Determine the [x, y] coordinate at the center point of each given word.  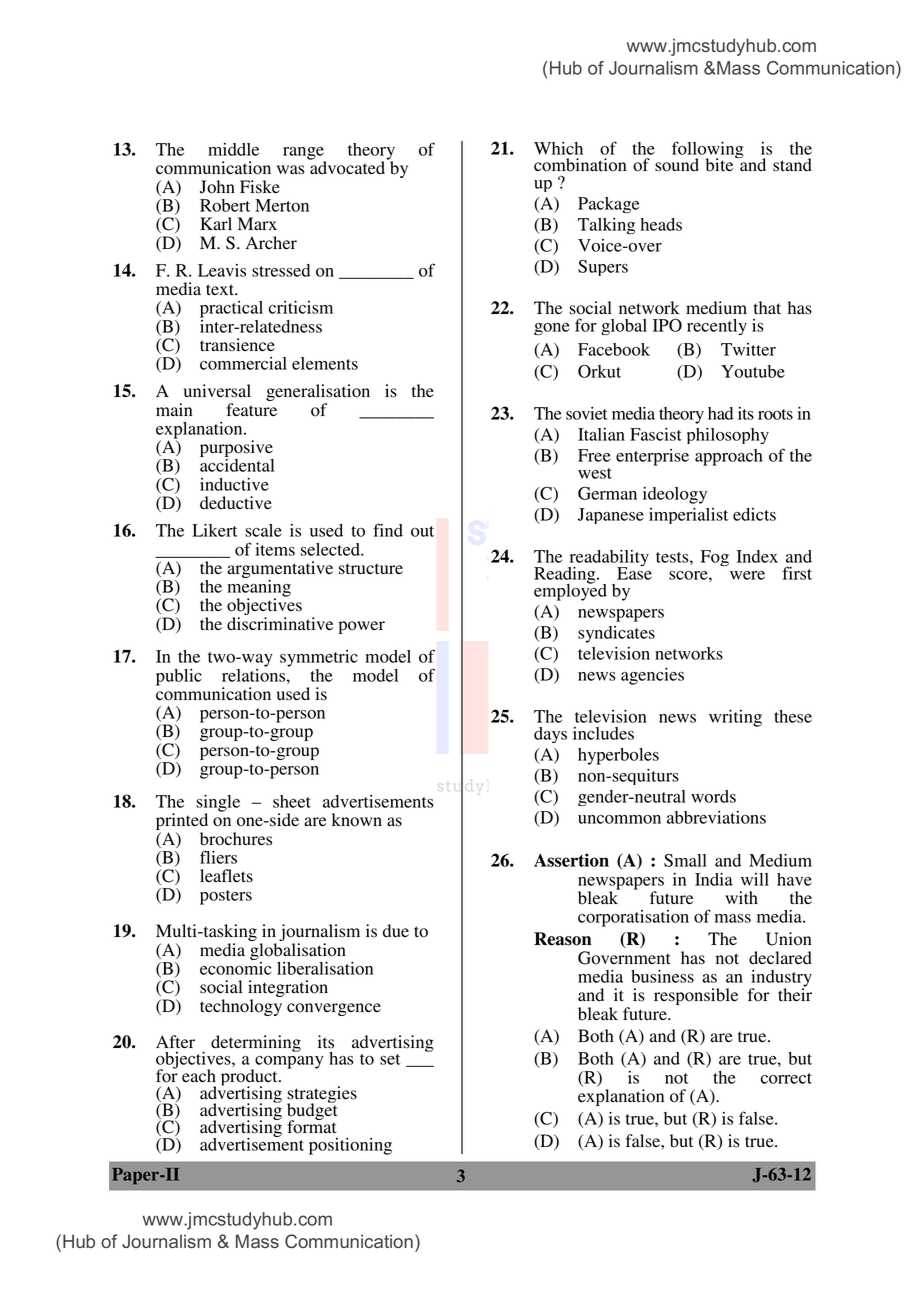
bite [721, 164]
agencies [652, 676]
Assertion [571, 860]
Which [558, 148]
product [250, 1079]
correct [786, 1078]
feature [251, 409]
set [390, 1059]
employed [570, 591]
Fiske [260, 187]
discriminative [280, 624]
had [720, 413]
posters [226, 897]
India [714, 879]
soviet [587, 413]
